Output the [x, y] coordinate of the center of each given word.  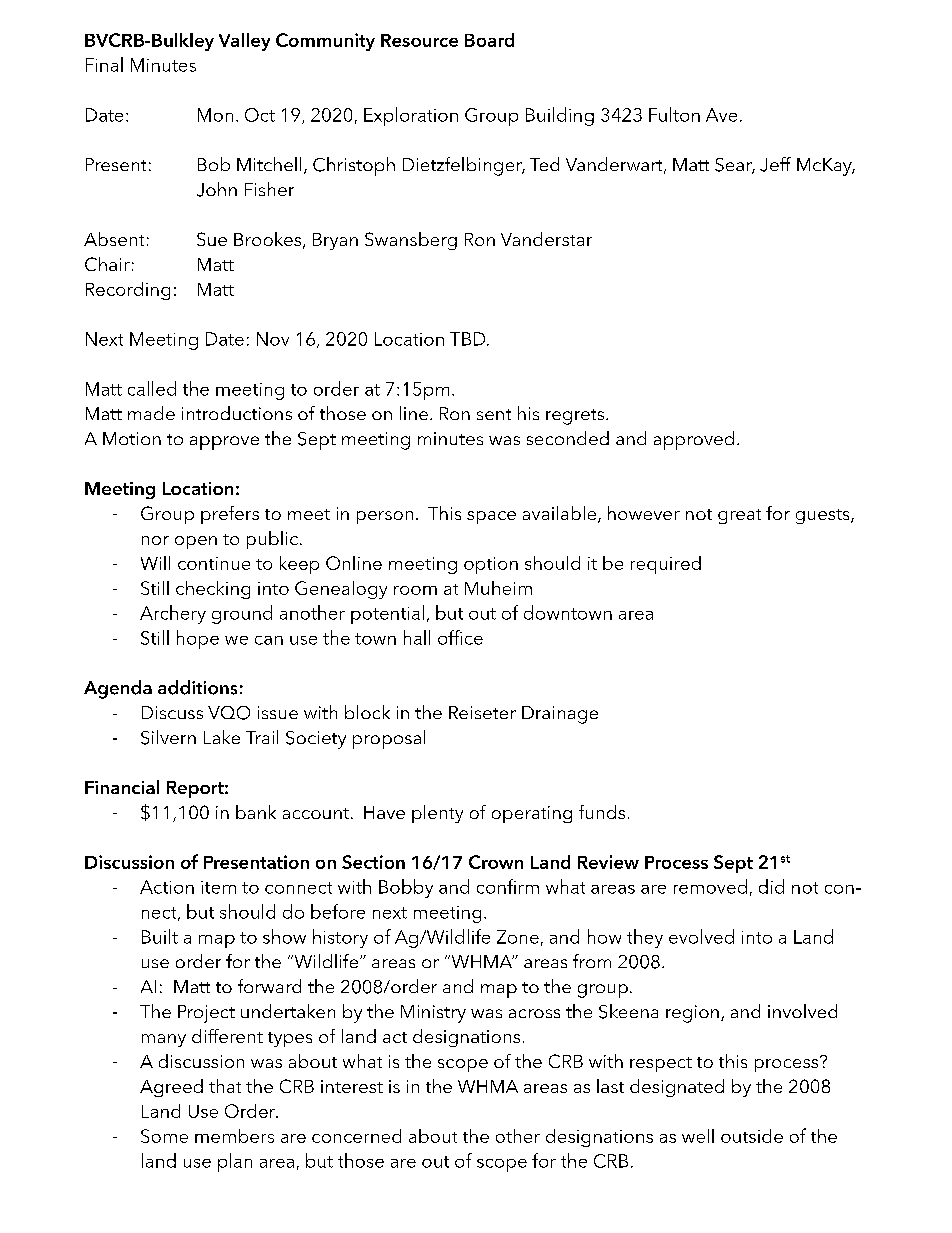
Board [489, 40]
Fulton [674, 114]
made [151, 413]
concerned [356, 1136]
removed [710, 886]
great [739, 516]
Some [164, 1136]
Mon [215, 115]
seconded [568, 438]
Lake [222, 737]
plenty [437, 814]
